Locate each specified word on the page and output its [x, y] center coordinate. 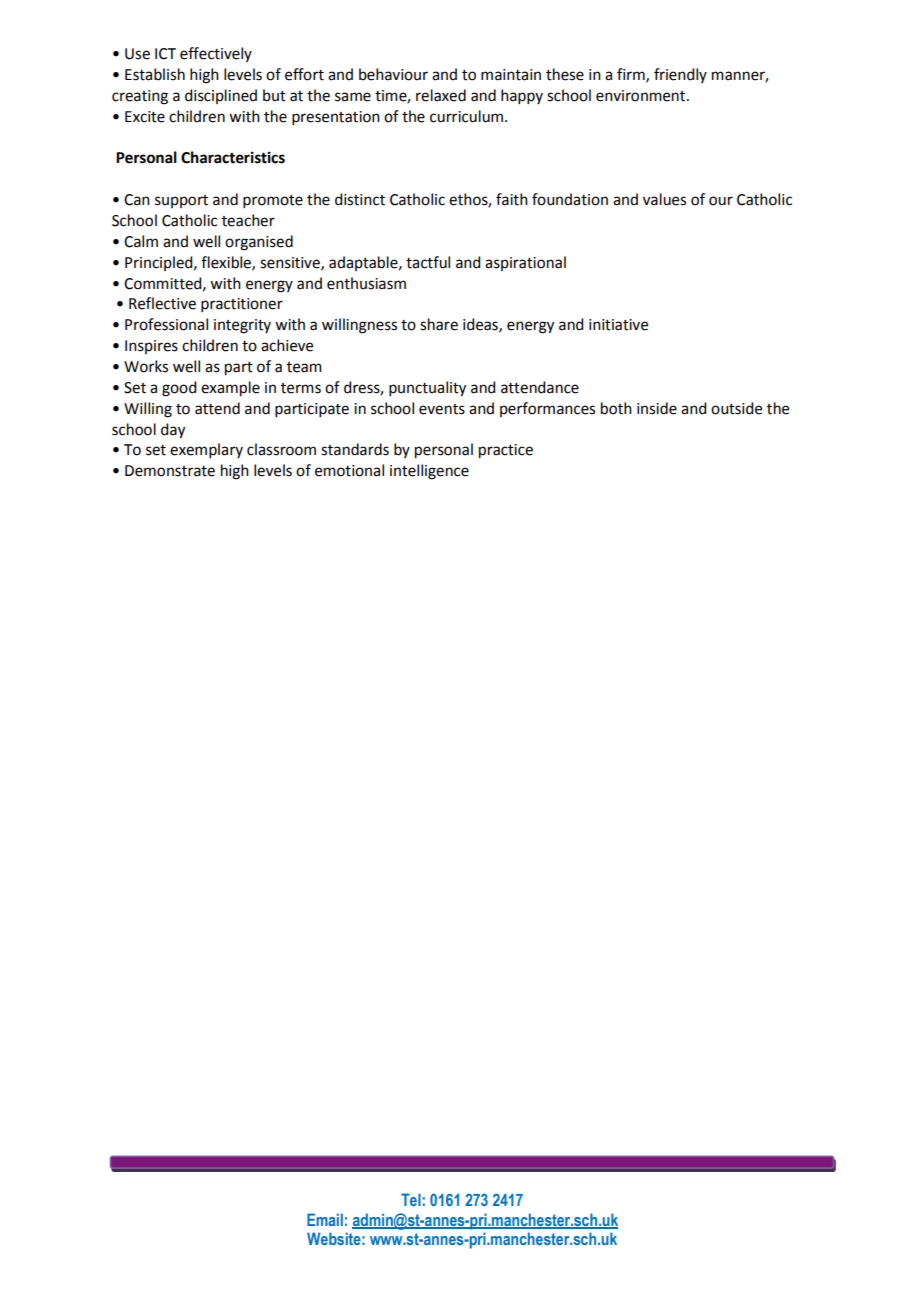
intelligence [429, 472]
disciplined [221, 96]
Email [325, 1219]
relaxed [441, 95]
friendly [680, 75]
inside [657, 408]
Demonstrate [170, 471]
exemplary [206, 450]
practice [506, 451]
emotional [349, 470]
